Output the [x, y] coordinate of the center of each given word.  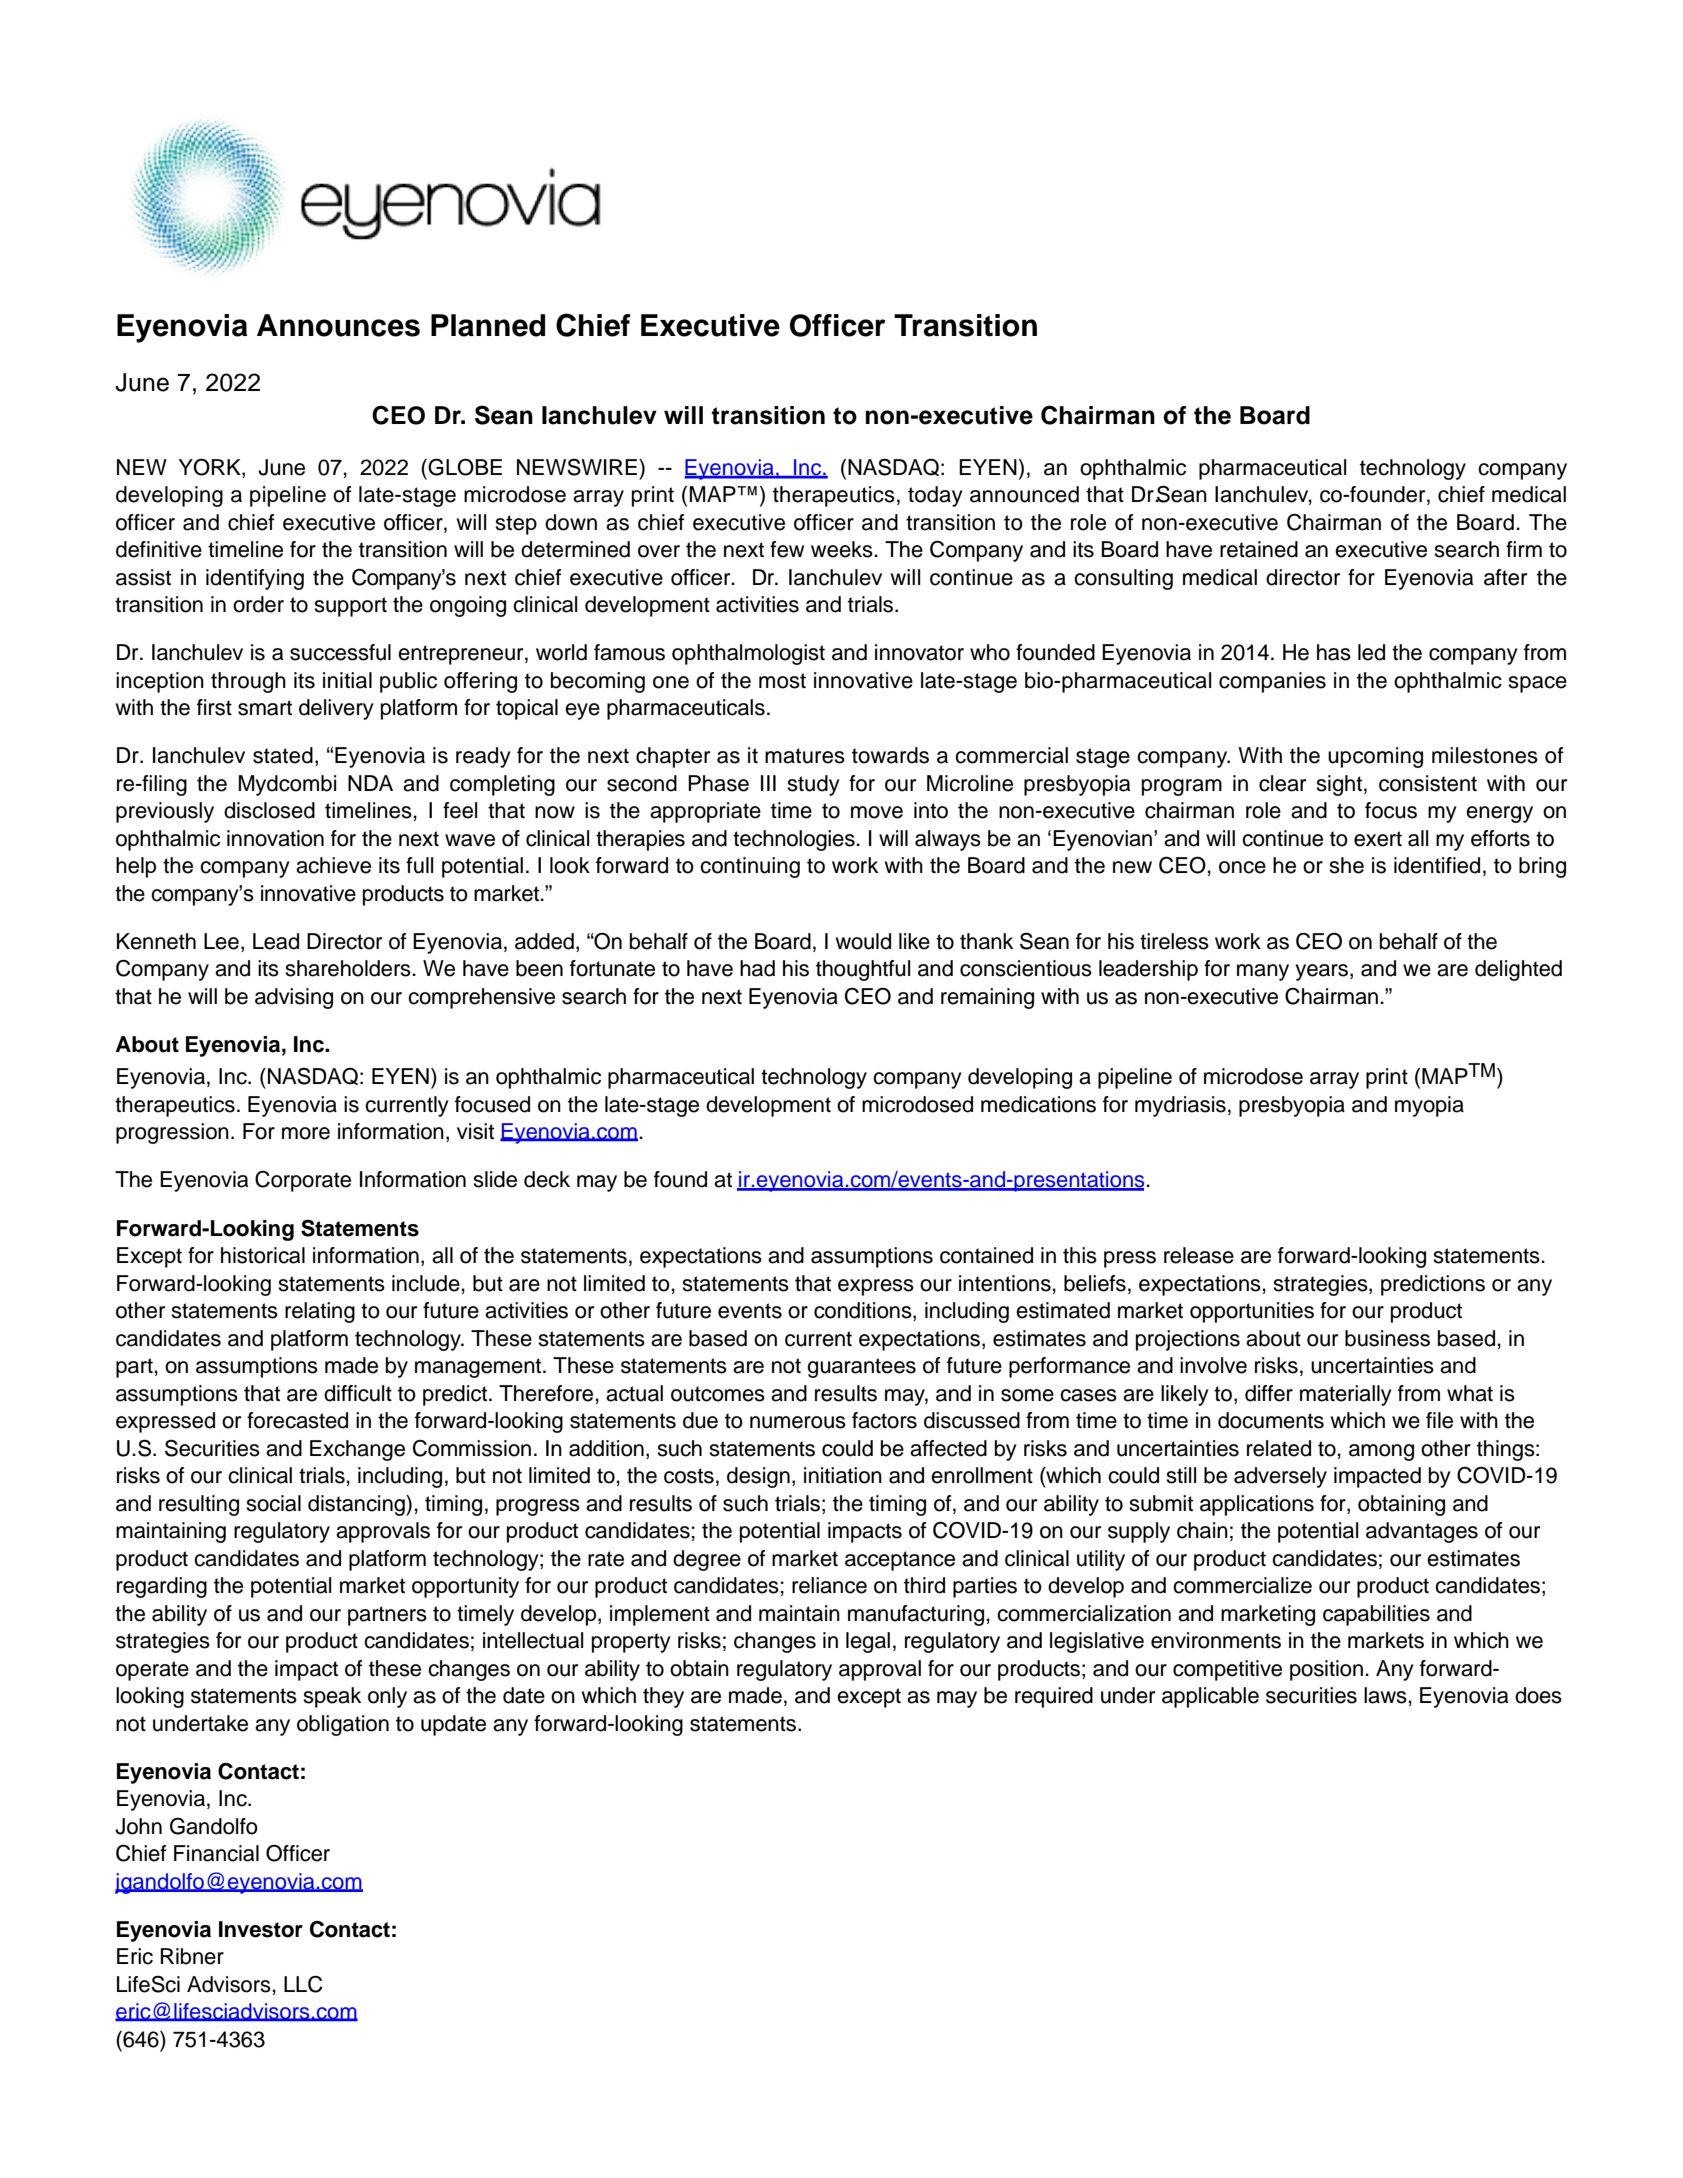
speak [332, 1697]
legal [868, 1642]
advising [294, 998]
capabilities [1376, 1615]
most [782, 681]
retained [1259, 549]
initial [347, 680]
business [1387, 1338]
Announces [338, 325]
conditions [864, 1311]
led [1371, 652]
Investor [261, 1929]
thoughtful [863, 970]
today [935, 496]
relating [320, 1312]
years [1323, 972]
